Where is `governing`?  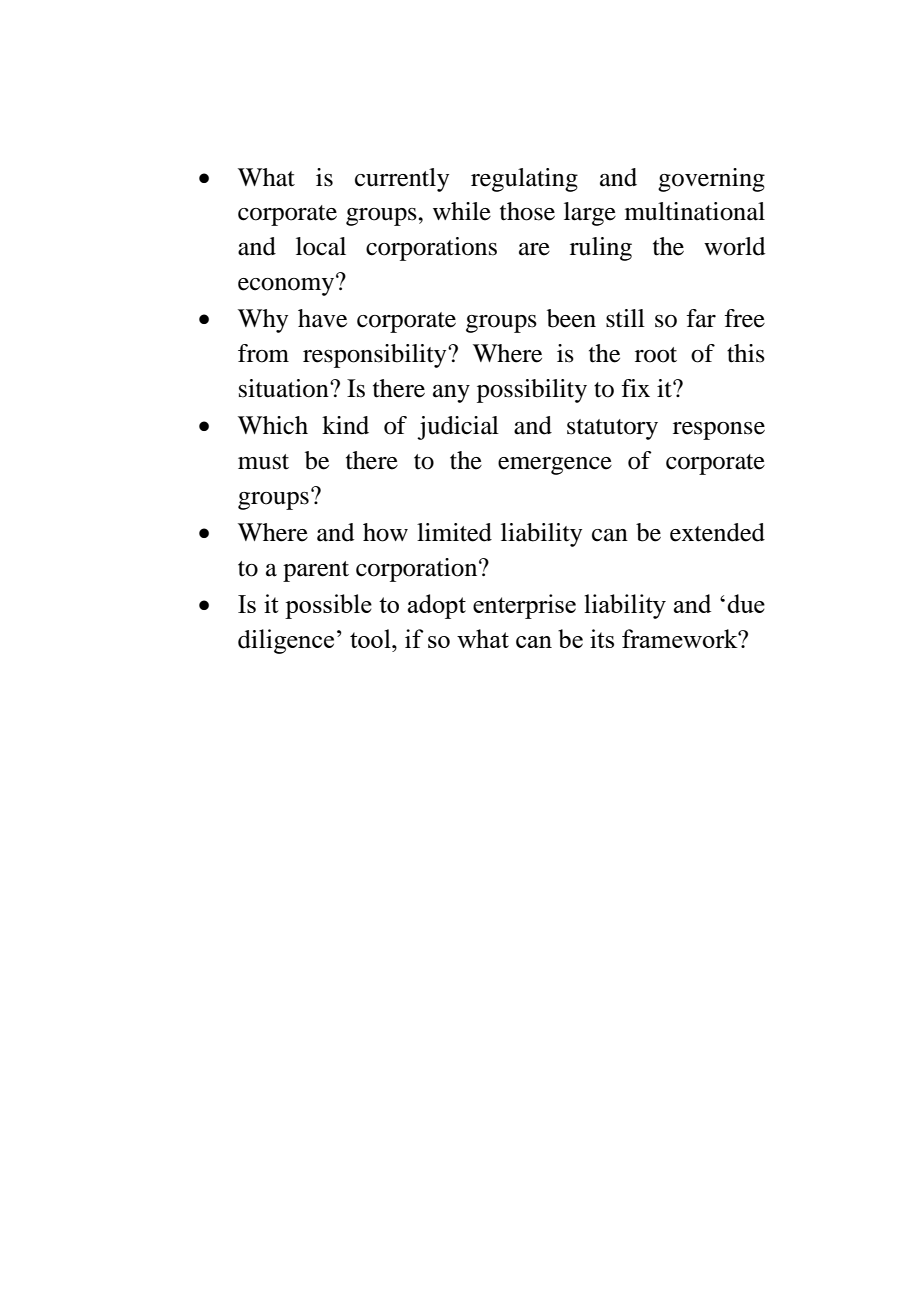 governing is located at coordinates (711, 180).
